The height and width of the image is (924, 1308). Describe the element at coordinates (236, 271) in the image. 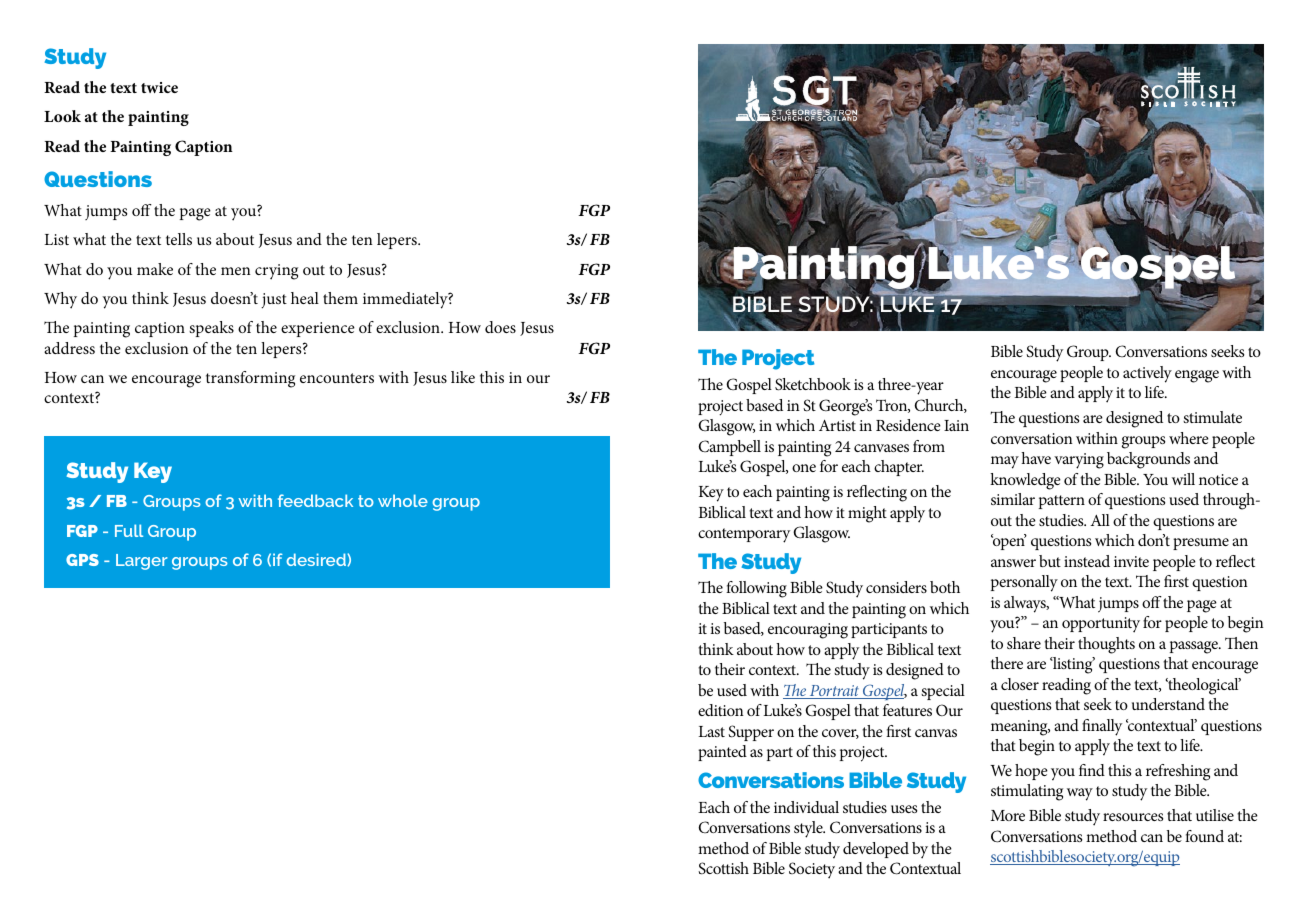

I see `men` at that location.
